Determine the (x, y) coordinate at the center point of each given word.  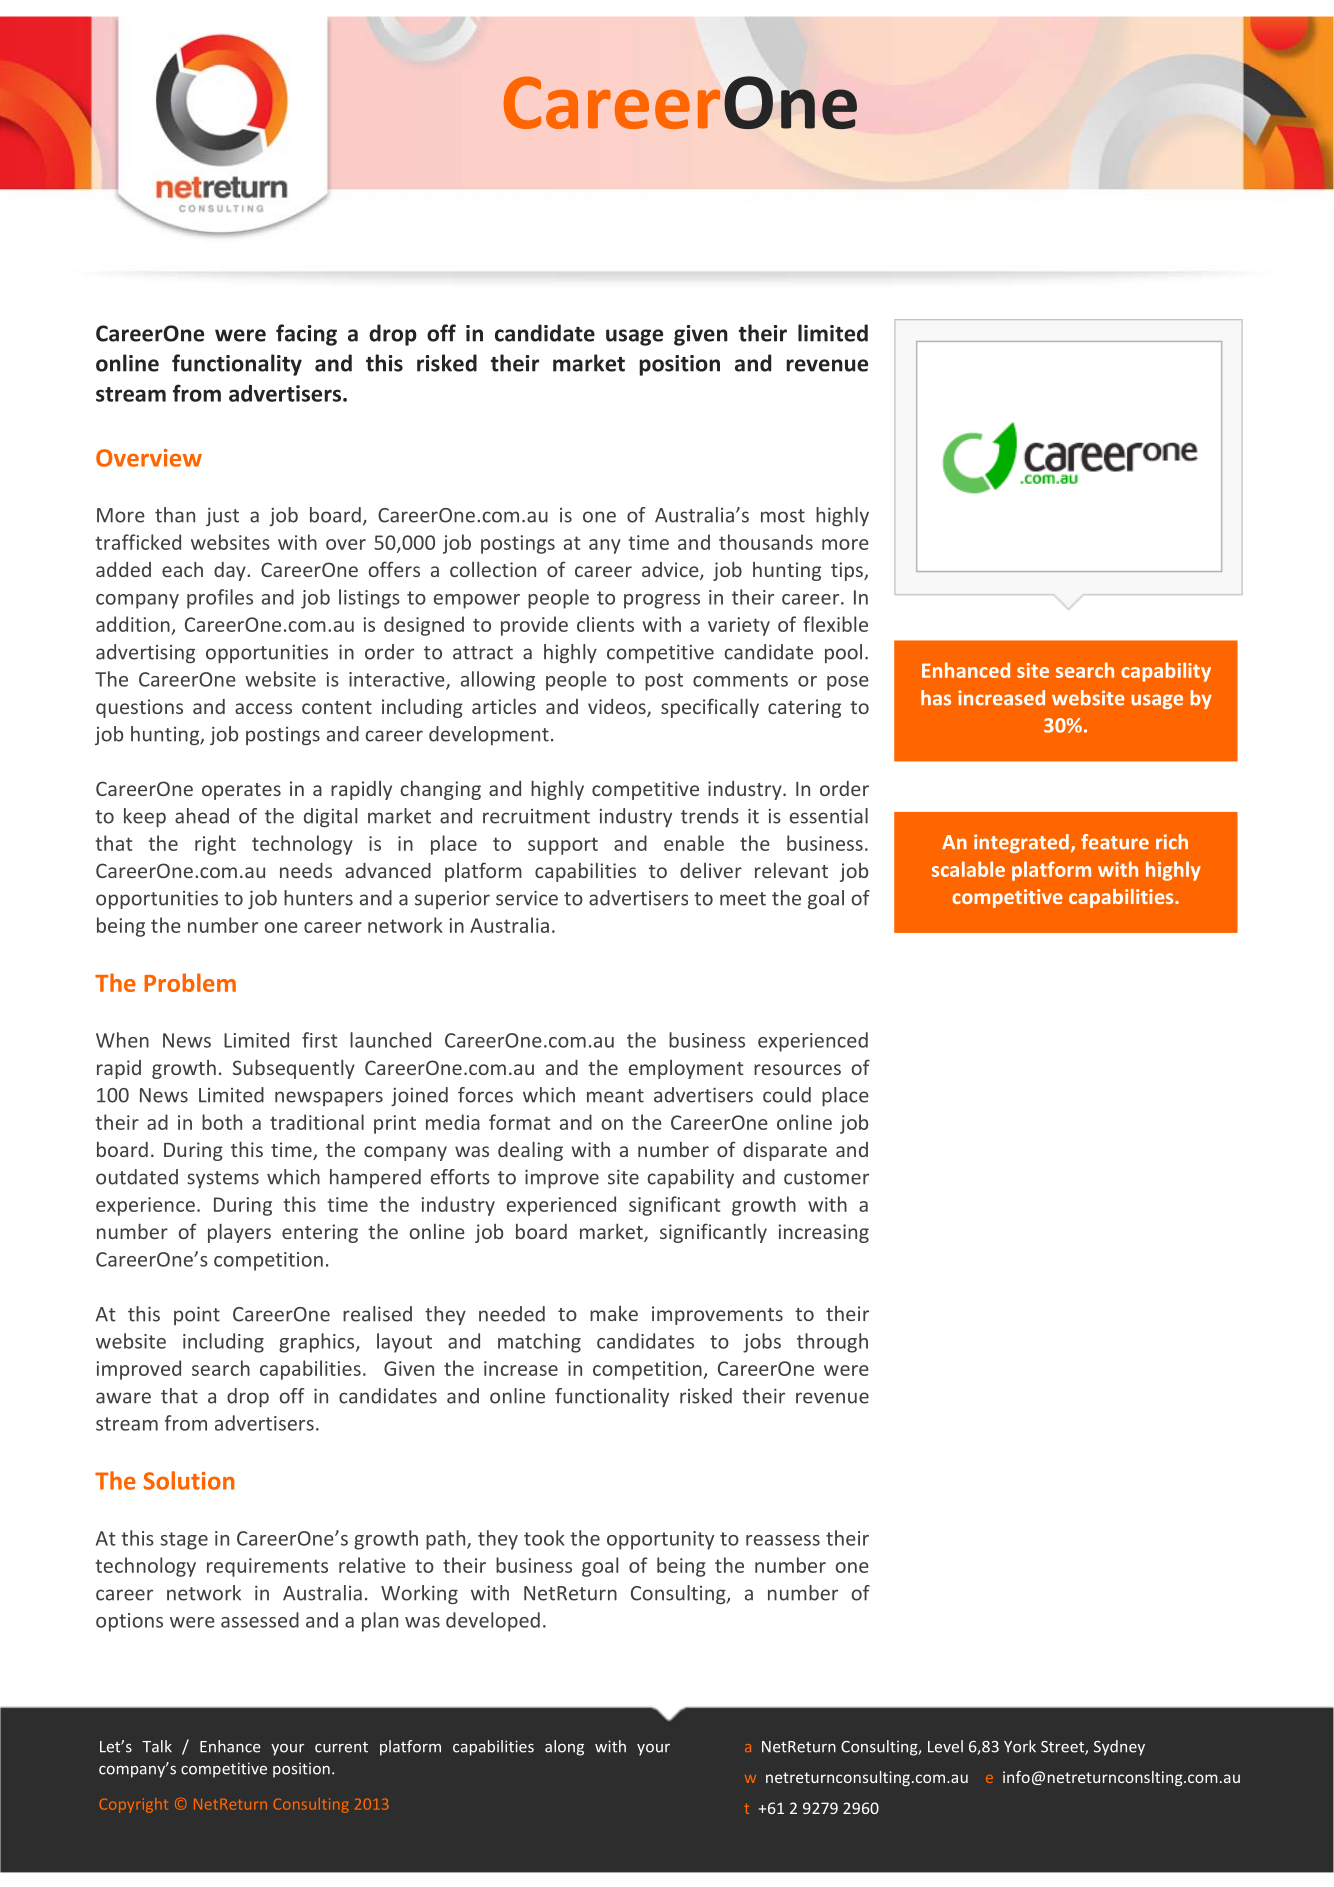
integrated (1021, 843)
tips (848, 571)
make (614, 1313)
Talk (157, 1746)
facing (306, 335)
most (783, 516)
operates (241, 791)
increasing (823, 1233)
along (564, 1748)
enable (694, 843)
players (239, 1233)
